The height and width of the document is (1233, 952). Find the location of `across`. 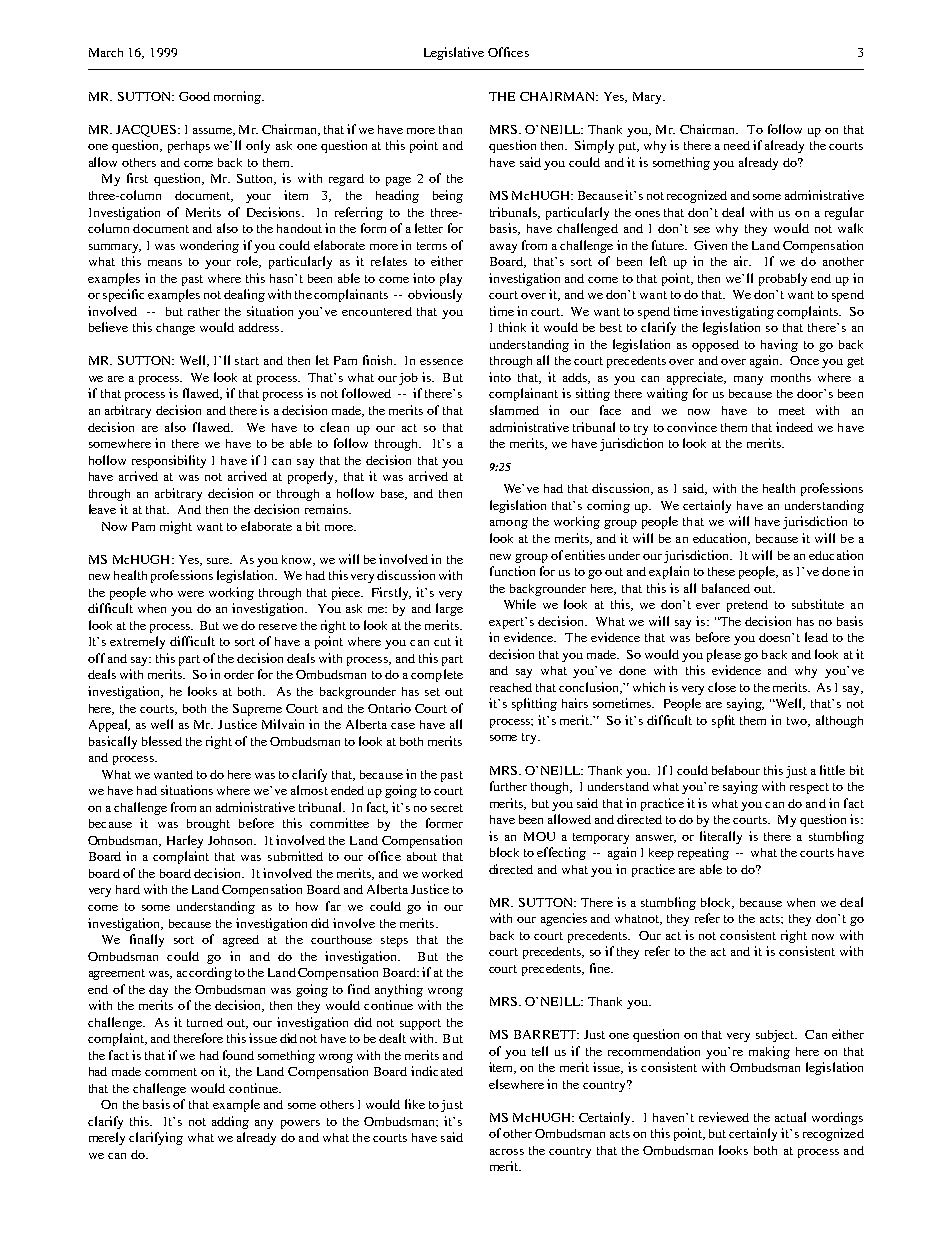

across is located at coordinates (507, 1152).
